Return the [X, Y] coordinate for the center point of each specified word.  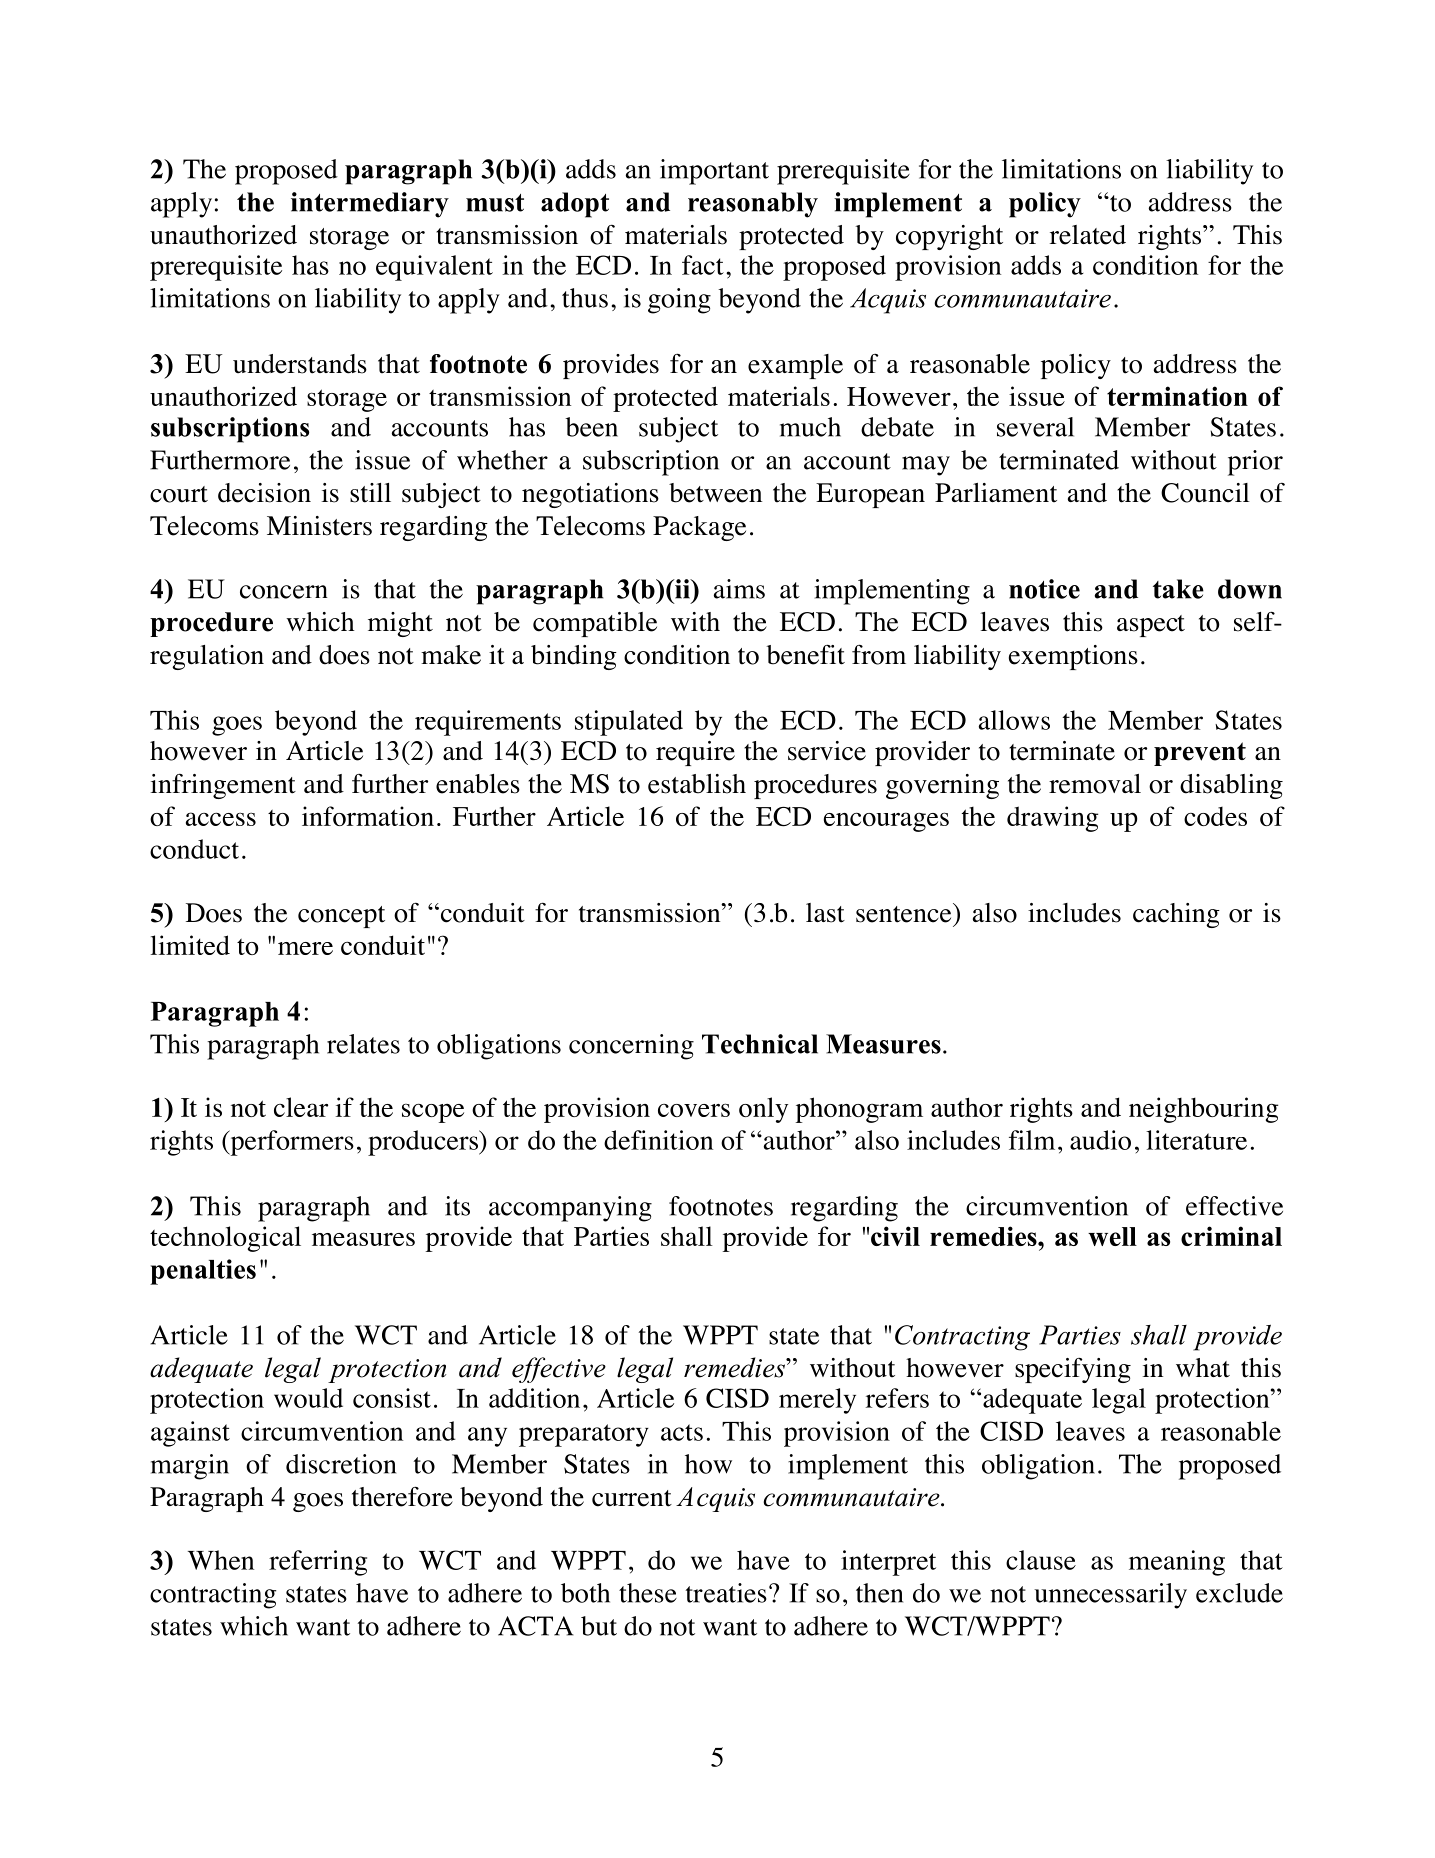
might [400, 624]
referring [318, 1563]
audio [1100, 1140]
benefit [805, 655]
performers [291, 1143]
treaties [726, 1593]
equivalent [434, 268]
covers [694, 1110]
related [1088, 235]
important [714, 172]
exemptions [1073, 657]
